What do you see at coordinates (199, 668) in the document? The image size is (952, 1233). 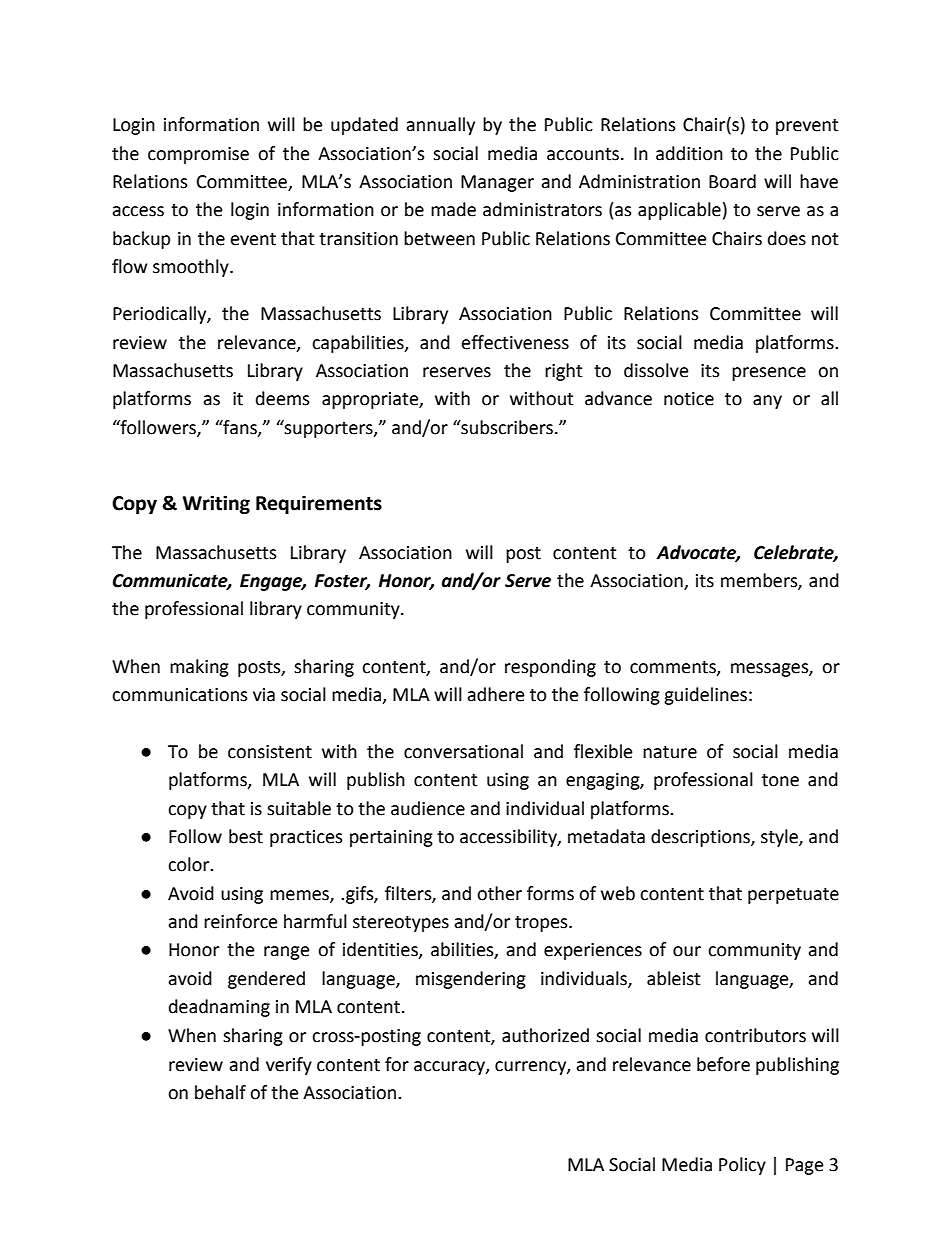 I see `making` at bounding box center [199, 668].
